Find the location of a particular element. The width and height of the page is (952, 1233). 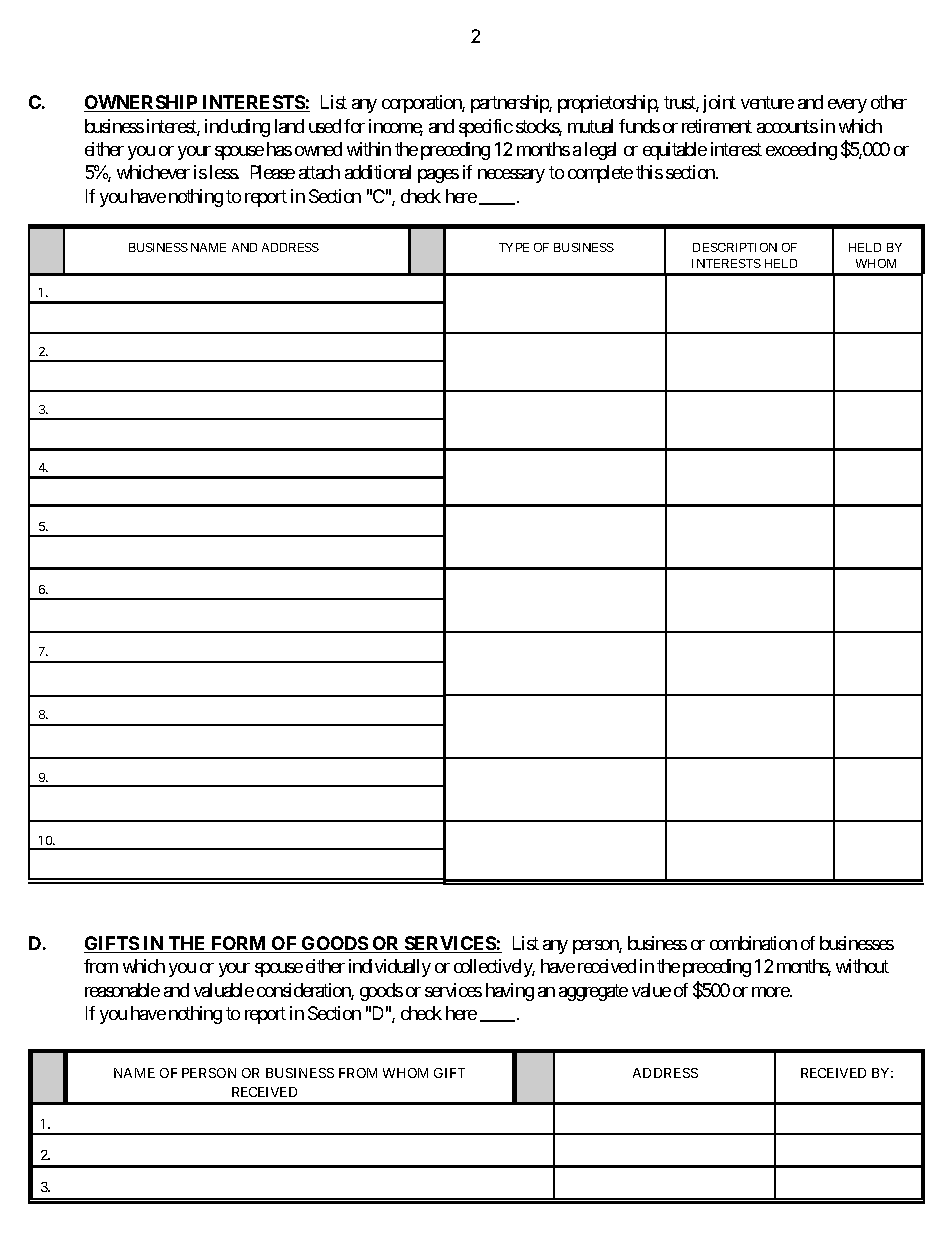

having is located at coordinates (510, 992).
